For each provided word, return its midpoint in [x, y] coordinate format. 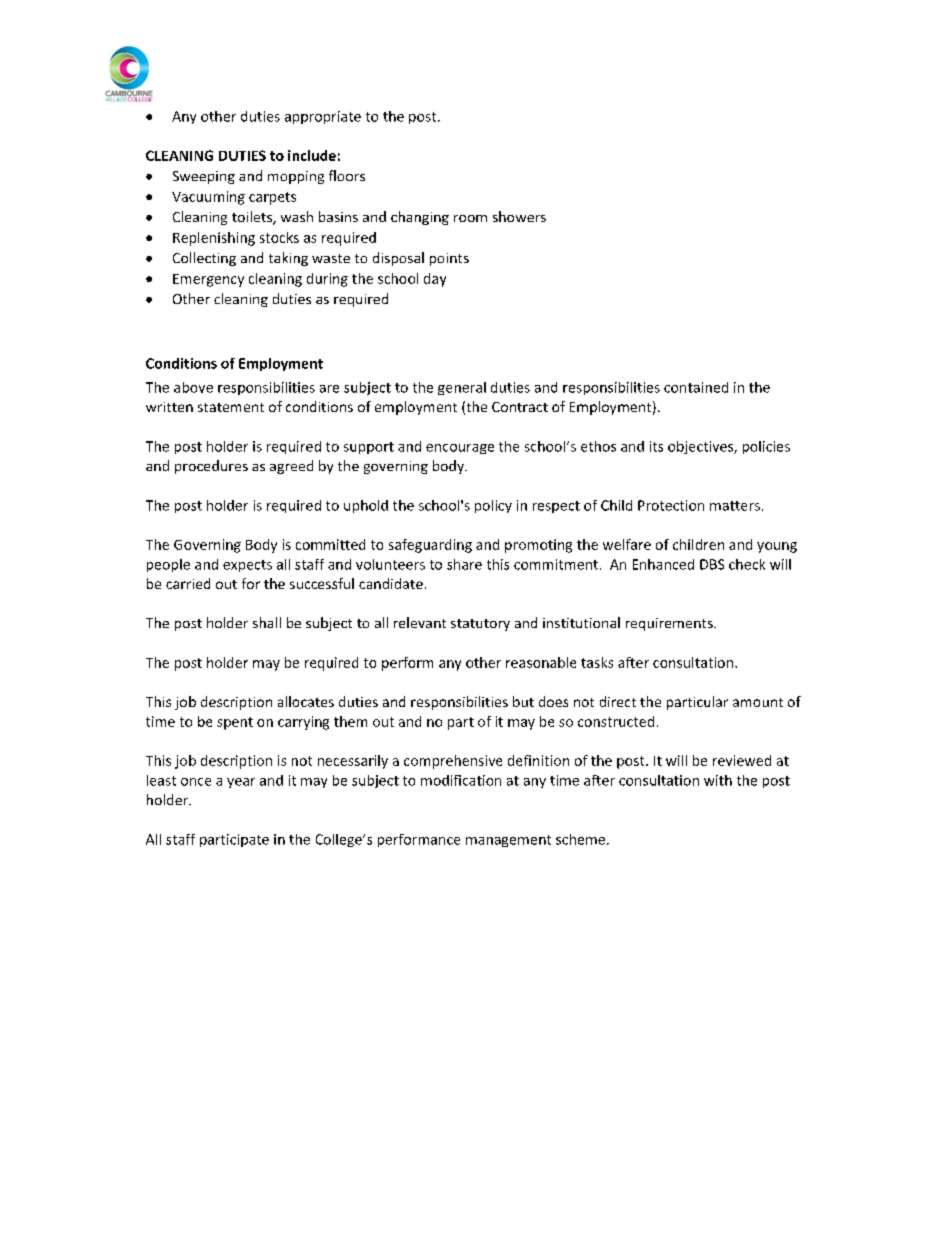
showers [519, 216]
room [470, 218]
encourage [460, 449]
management [508, 841]
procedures [211, 467]
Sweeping [204, 177]
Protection [671, 505]
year [241, 783]
